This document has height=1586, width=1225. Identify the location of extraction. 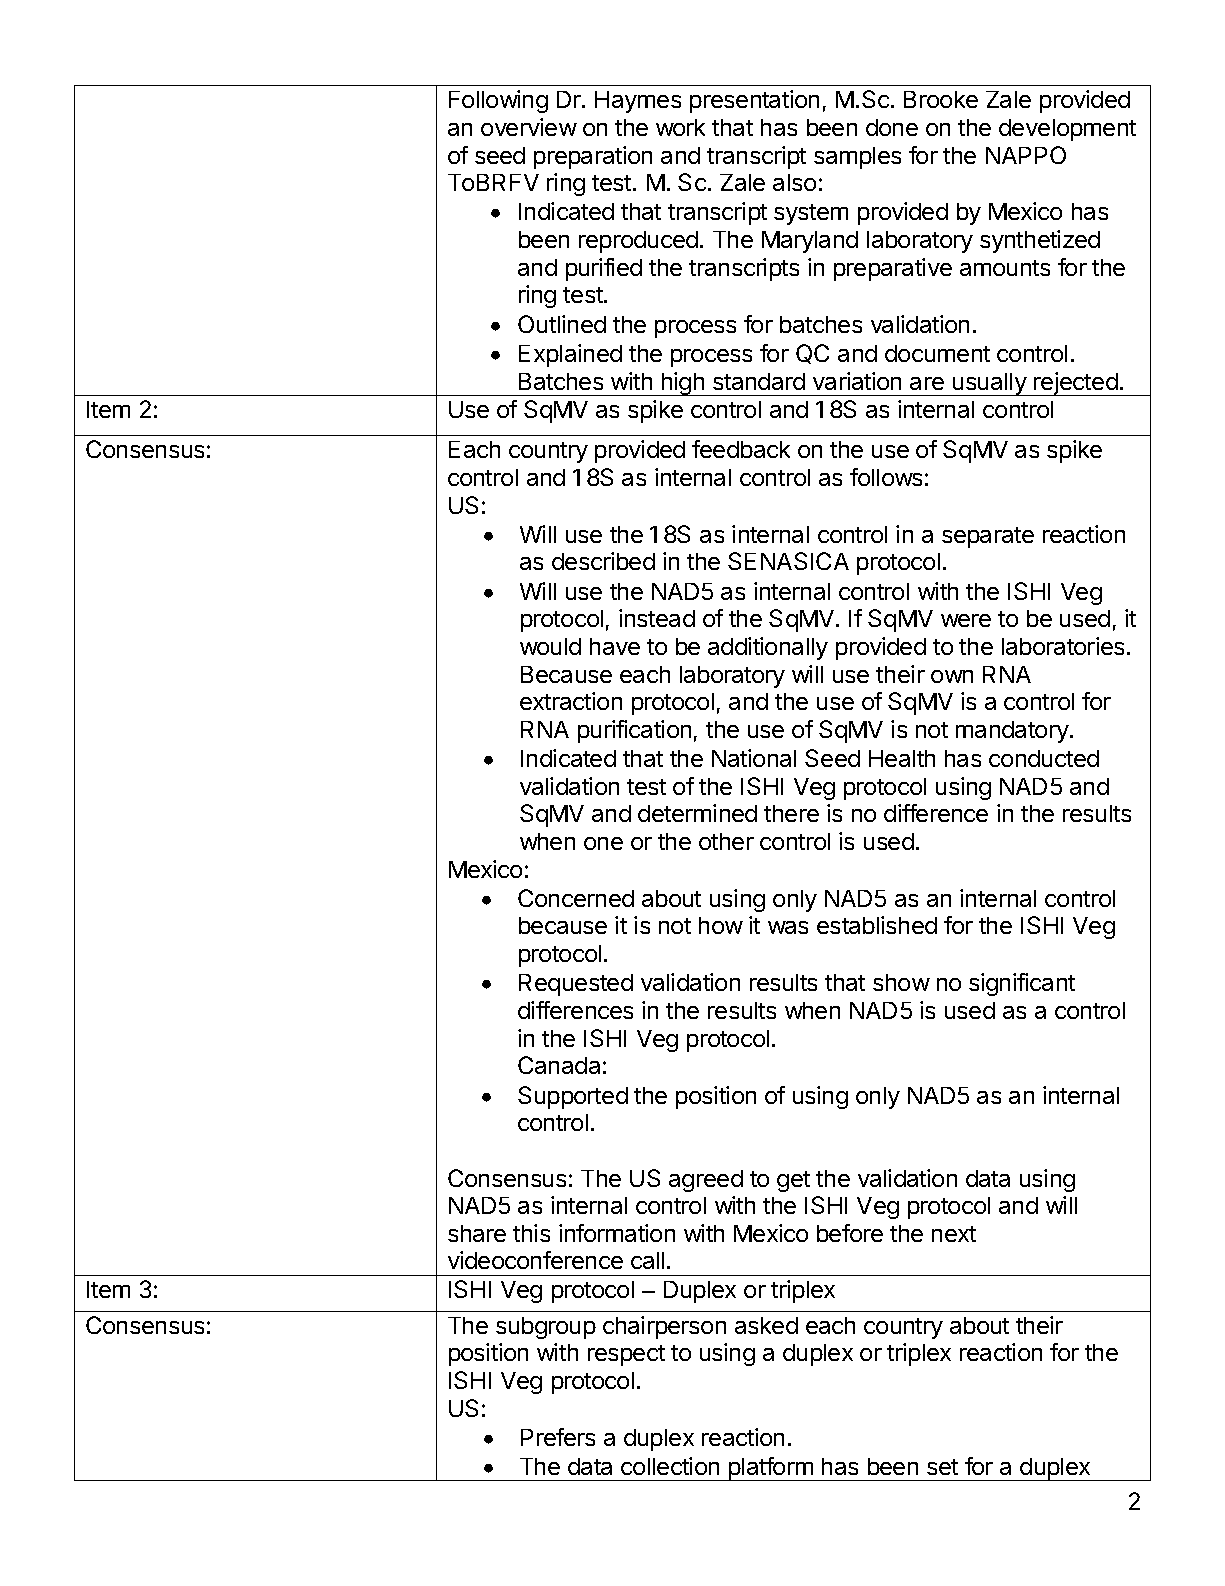
(571, 701).
